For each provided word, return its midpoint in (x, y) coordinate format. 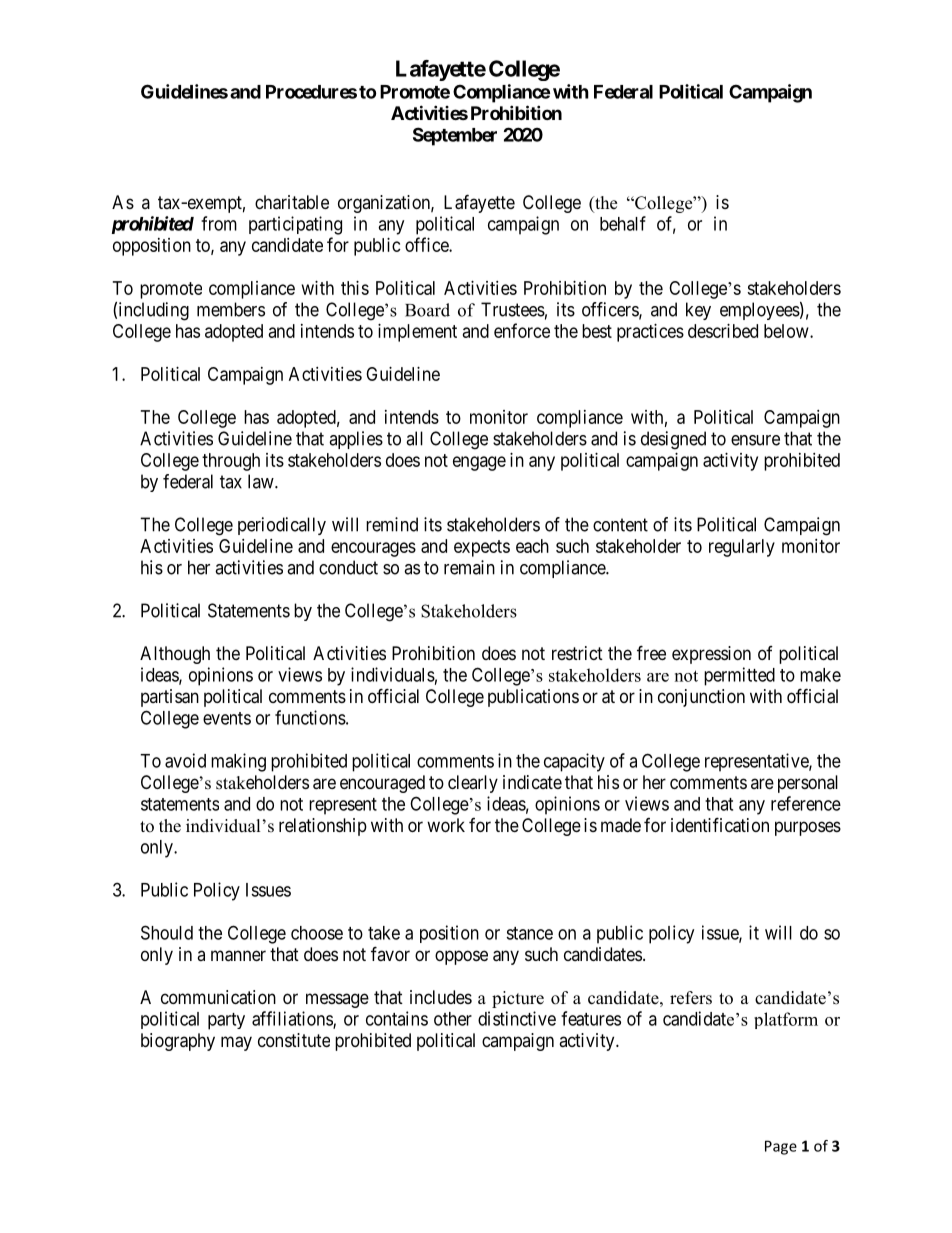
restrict (577, 653)
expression (711, 655)
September (455, 136)
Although (175, 655)
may (236, 1043)
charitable (292, 202)
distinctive (517, 1018)
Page (781, 1147)
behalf (623, 223)
